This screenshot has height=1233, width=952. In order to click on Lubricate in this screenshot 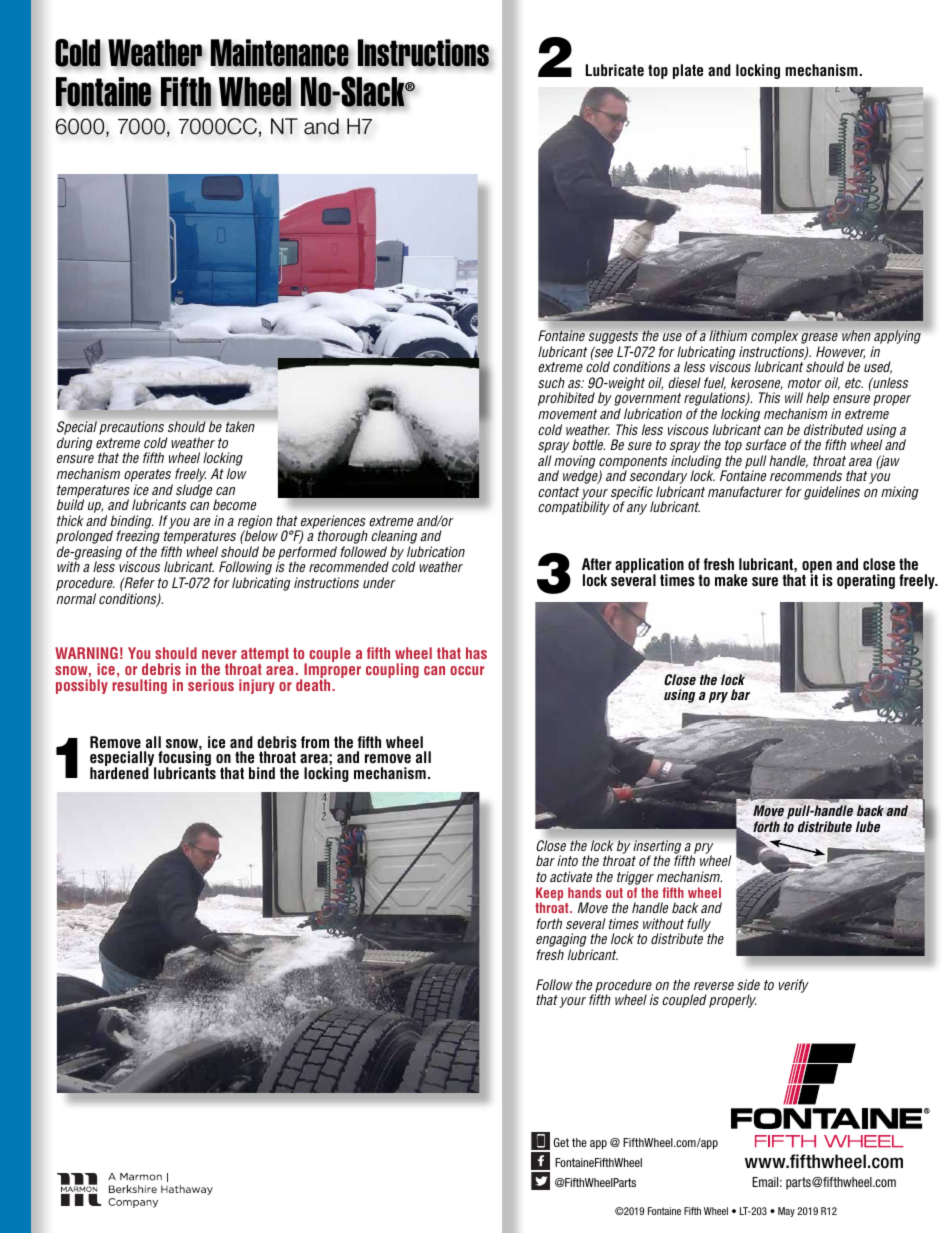, I will do `click(615, 70)`.
